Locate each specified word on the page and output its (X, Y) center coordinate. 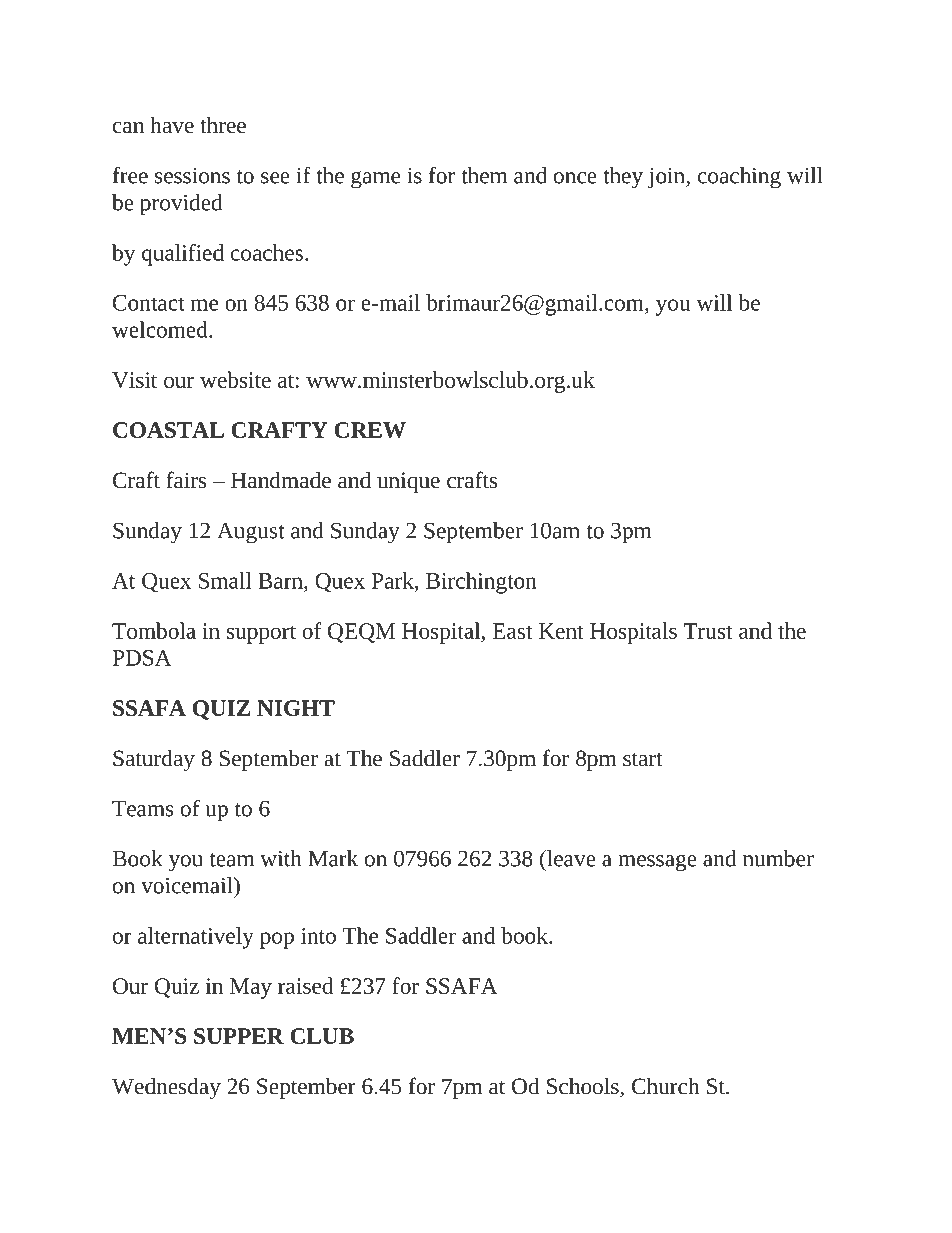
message (657, 863)
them (484, 175)
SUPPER (239, 1036)
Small (225, 580)
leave (570, 858)
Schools (584, 1087)
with (281, 858)
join (667, 178)
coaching (739, 178)
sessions (192, 176)
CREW (370, 430)
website (235, 379)
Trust (707, 631)
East (512, 631)
